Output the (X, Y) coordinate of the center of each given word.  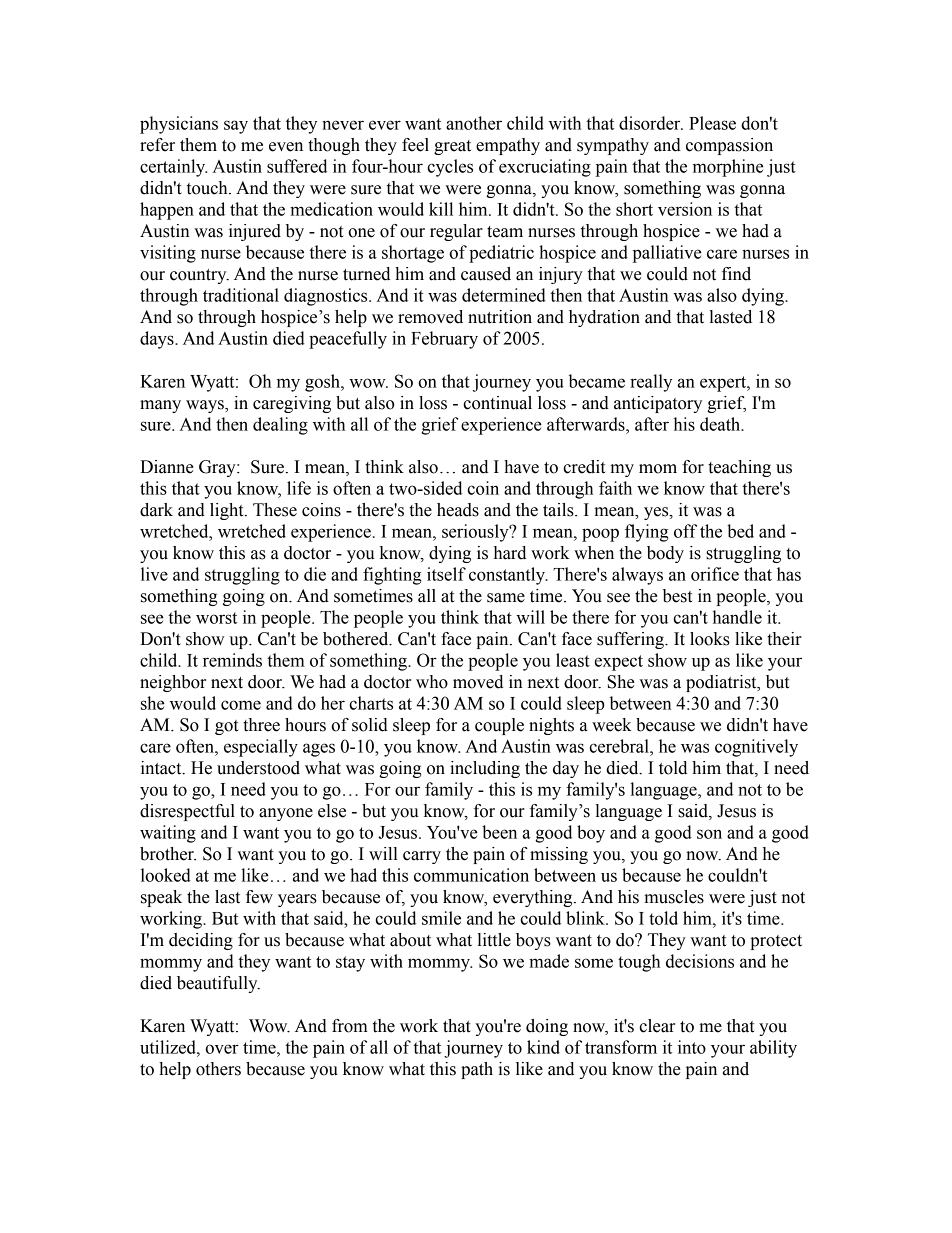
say (236, 127)
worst (216, 618)
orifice (715, 574)
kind (543, 1047)
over (222, 1049)
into (692, 1047)
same (506, 598)
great (452, 147)
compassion (729, 146)
